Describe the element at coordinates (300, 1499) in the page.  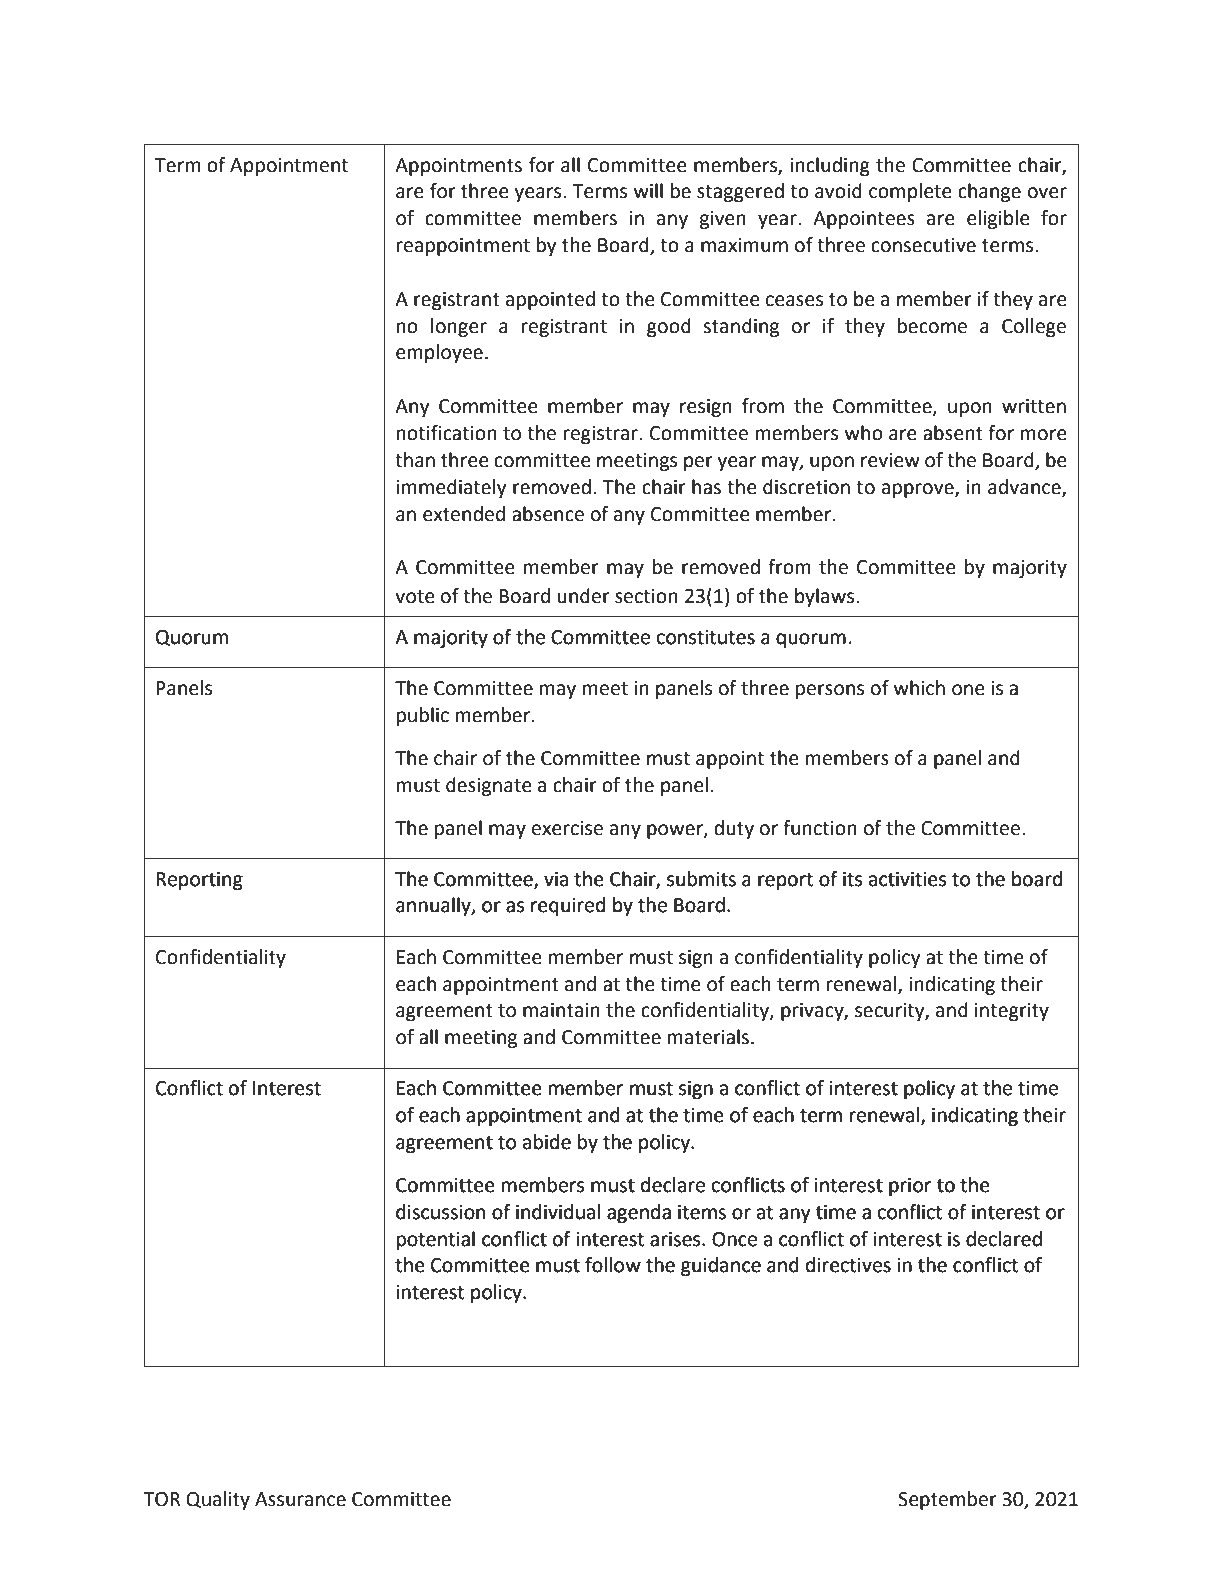
I see `Assurance` at that location.
